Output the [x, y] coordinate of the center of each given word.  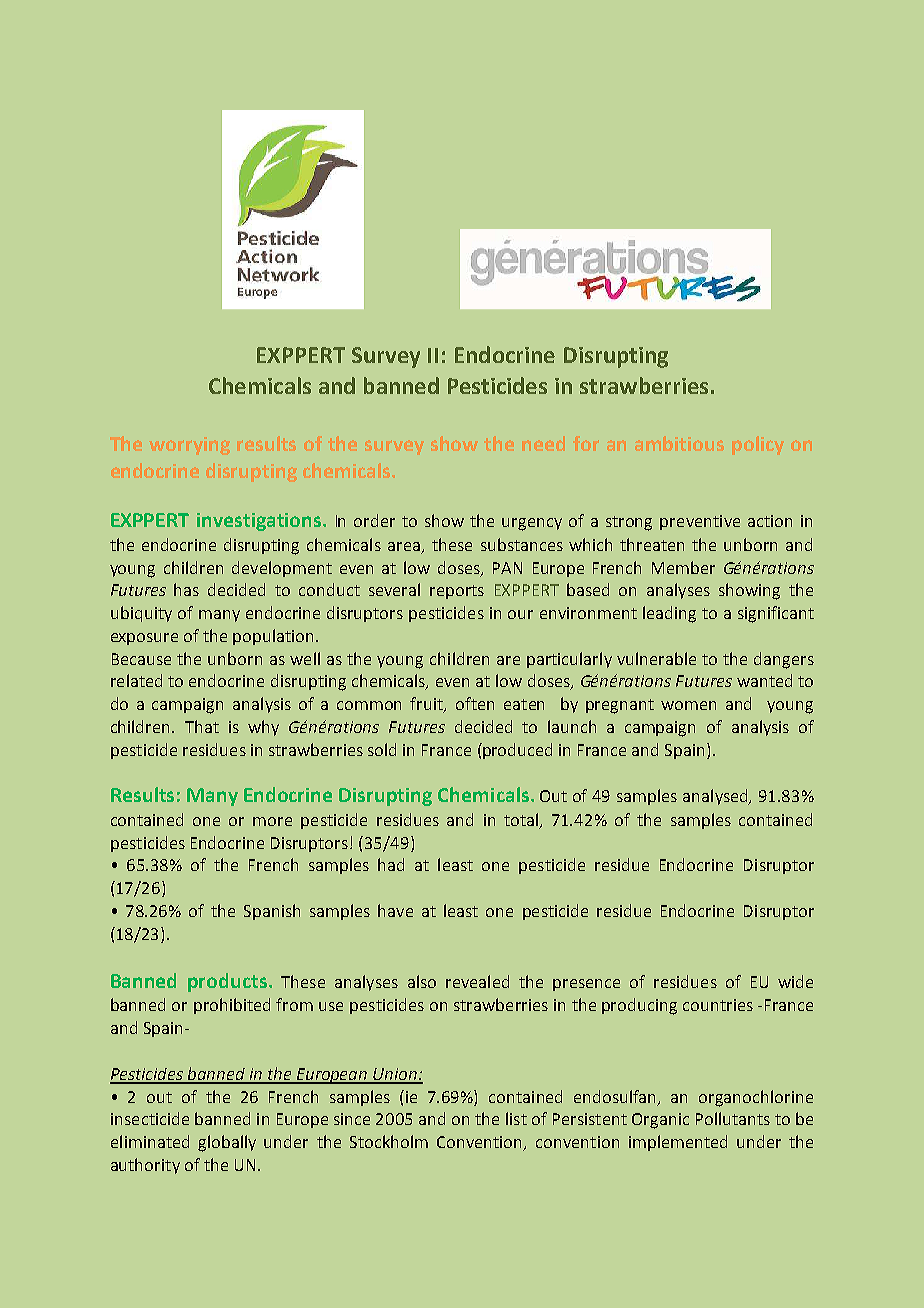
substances [522, 544]
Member [683, 567]
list [516, 1118]
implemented [678, 1143]
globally [227, 1143]
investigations [260, 522]
